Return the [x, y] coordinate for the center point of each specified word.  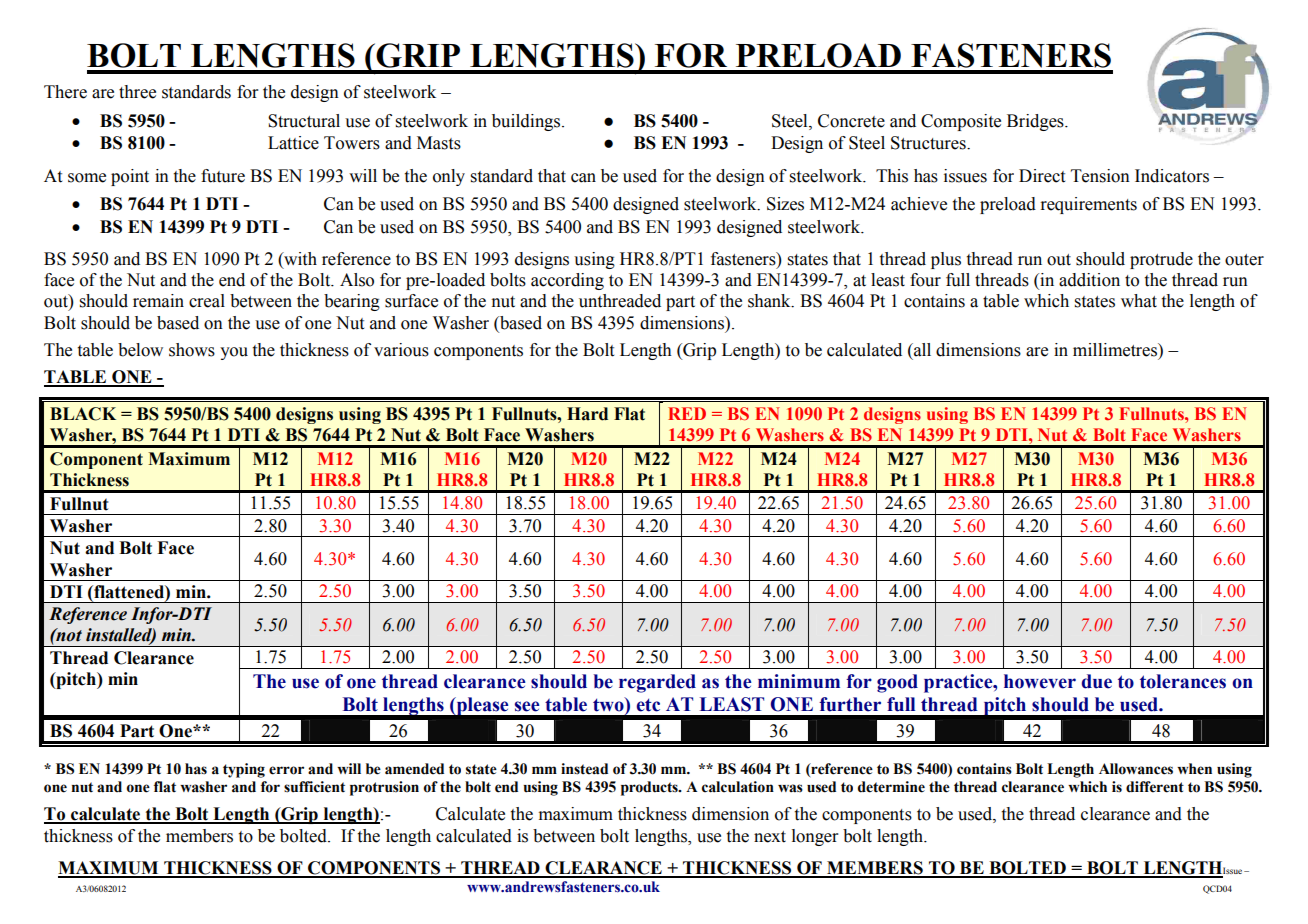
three [137, 92]
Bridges [1036, 122]
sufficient [314, 787]
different [1155, 787]
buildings [527, 122]
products [650, 788]
